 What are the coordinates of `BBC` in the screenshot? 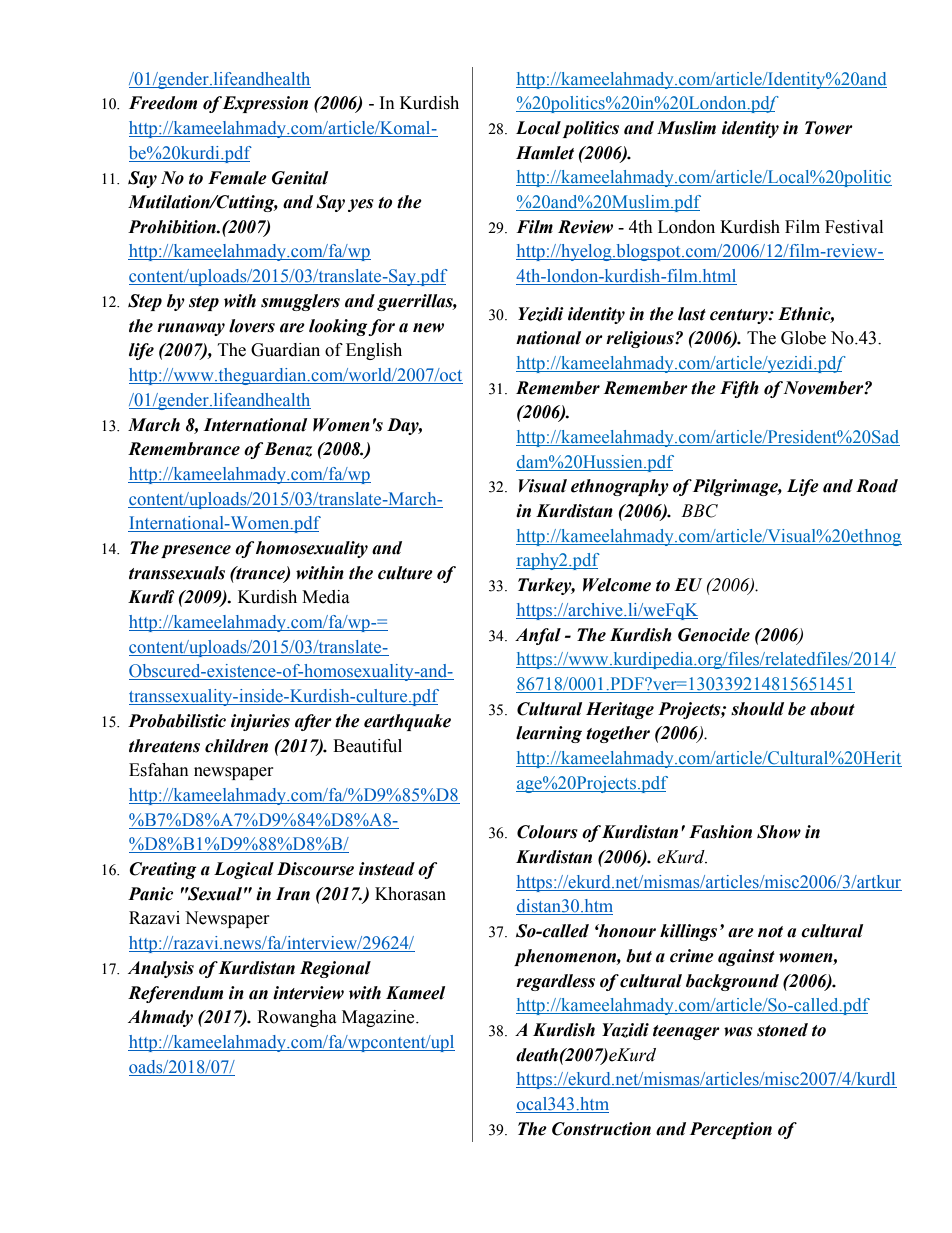 It's located at (699, 511).
